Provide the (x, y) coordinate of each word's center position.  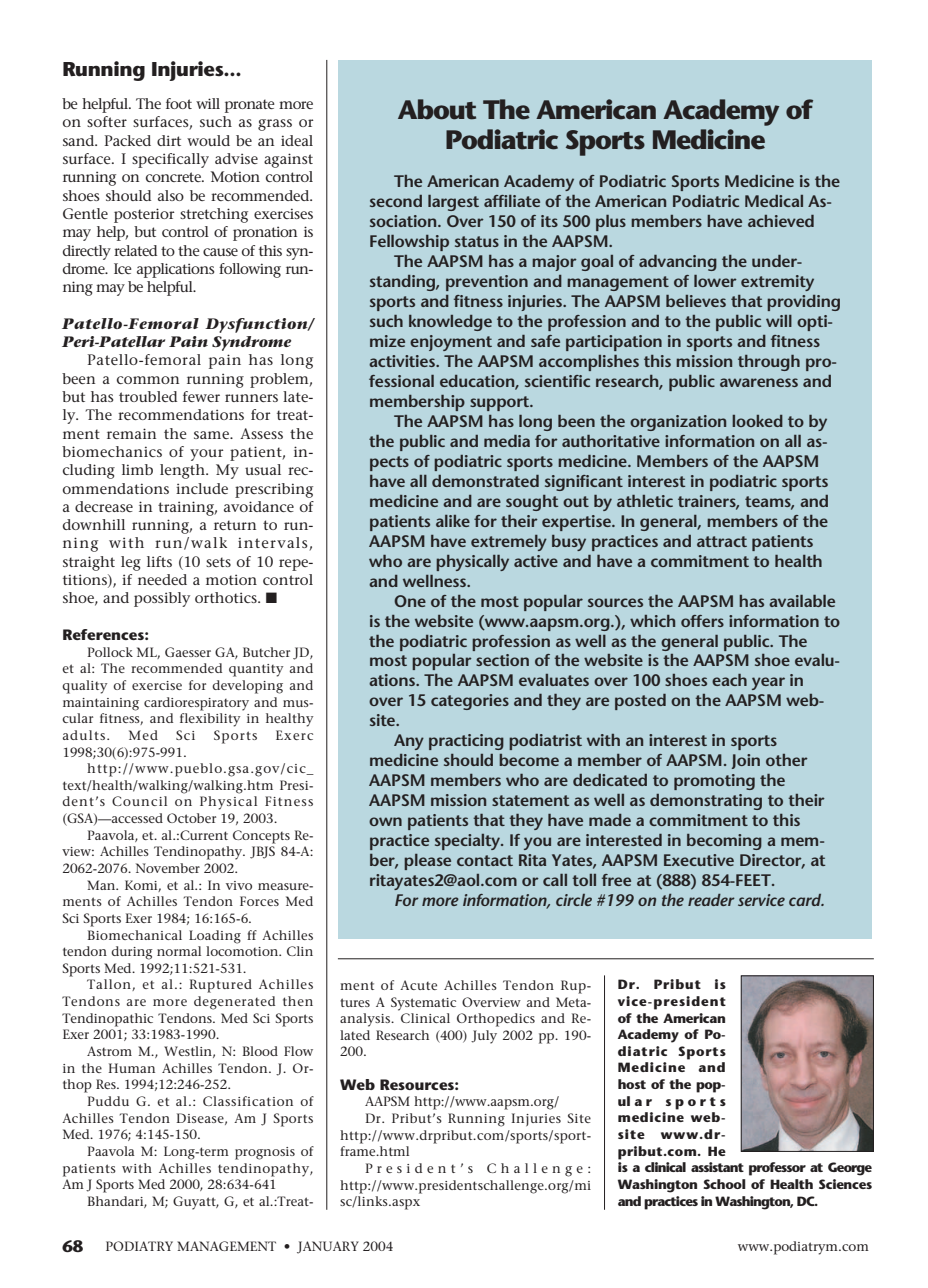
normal (179, 951)
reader (711, 900)
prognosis (265, 1153)
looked (757, 421)
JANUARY (328, 1247)
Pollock (110, 652)
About (437, 109)
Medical (774, 201)
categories (470, 702)
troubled (148, 396)
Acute (418, 985)
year (768, 683)
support (501, 403)
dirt (169, 140)
